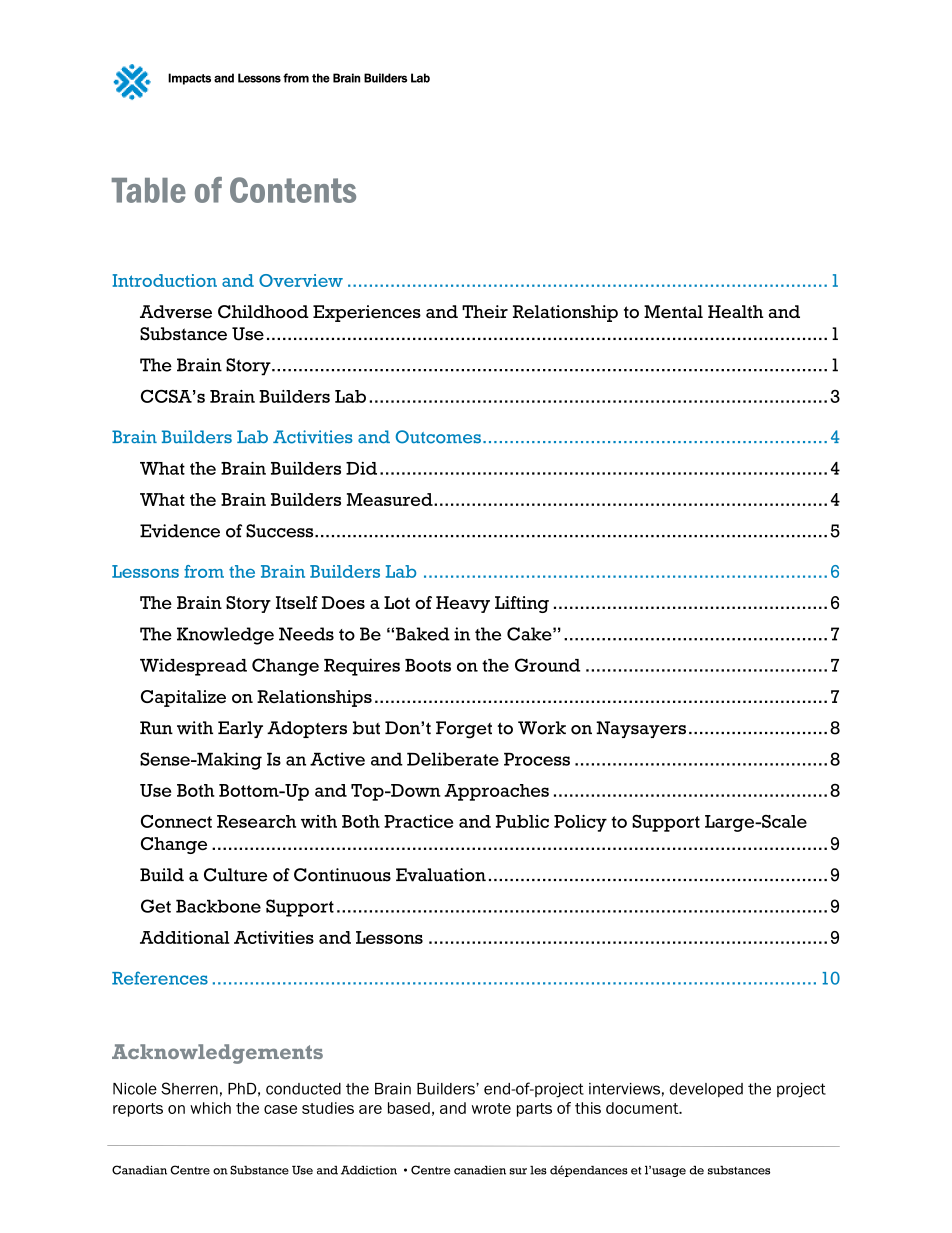 This screenshot has width=952, height=1233. What do you see at coordinates (485, 312) in the screenshot?
I see `Their` at bounding box center [485, 312].
